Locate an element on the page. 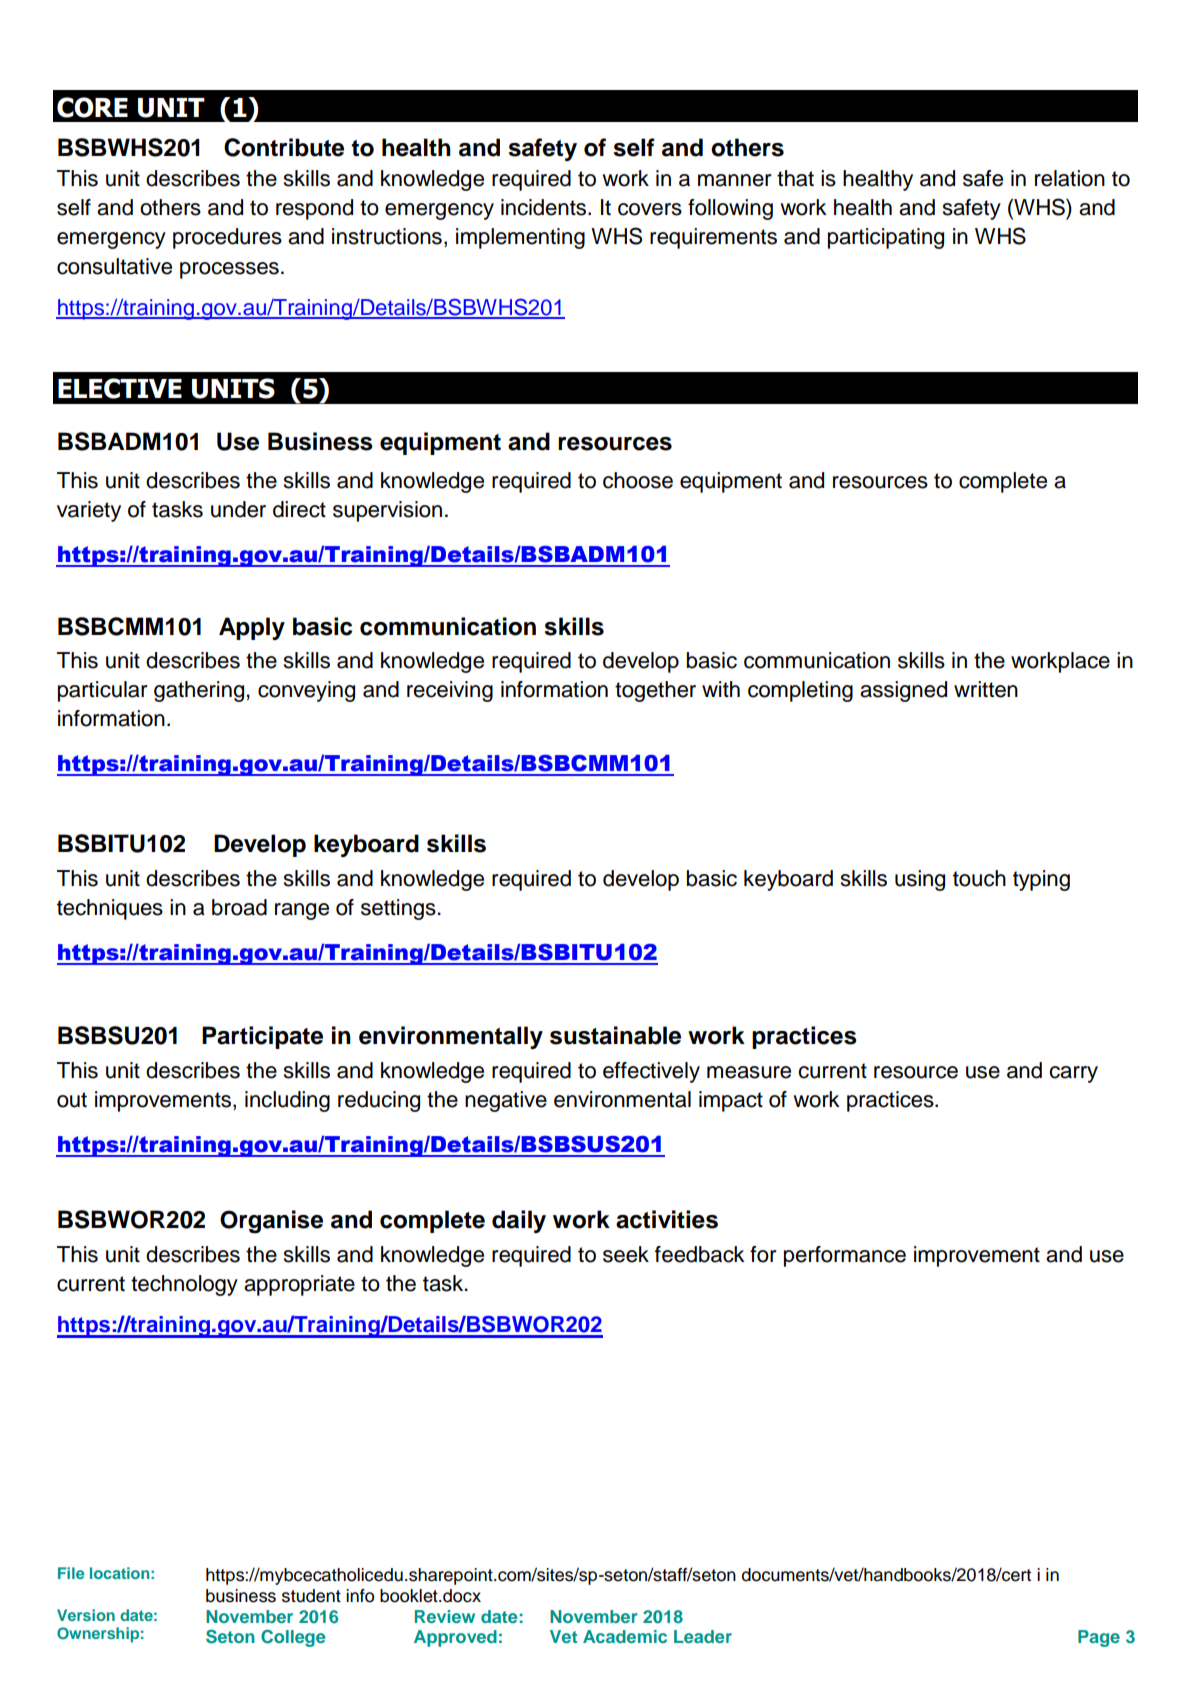  relation is located at coordinates (1070, 178).
